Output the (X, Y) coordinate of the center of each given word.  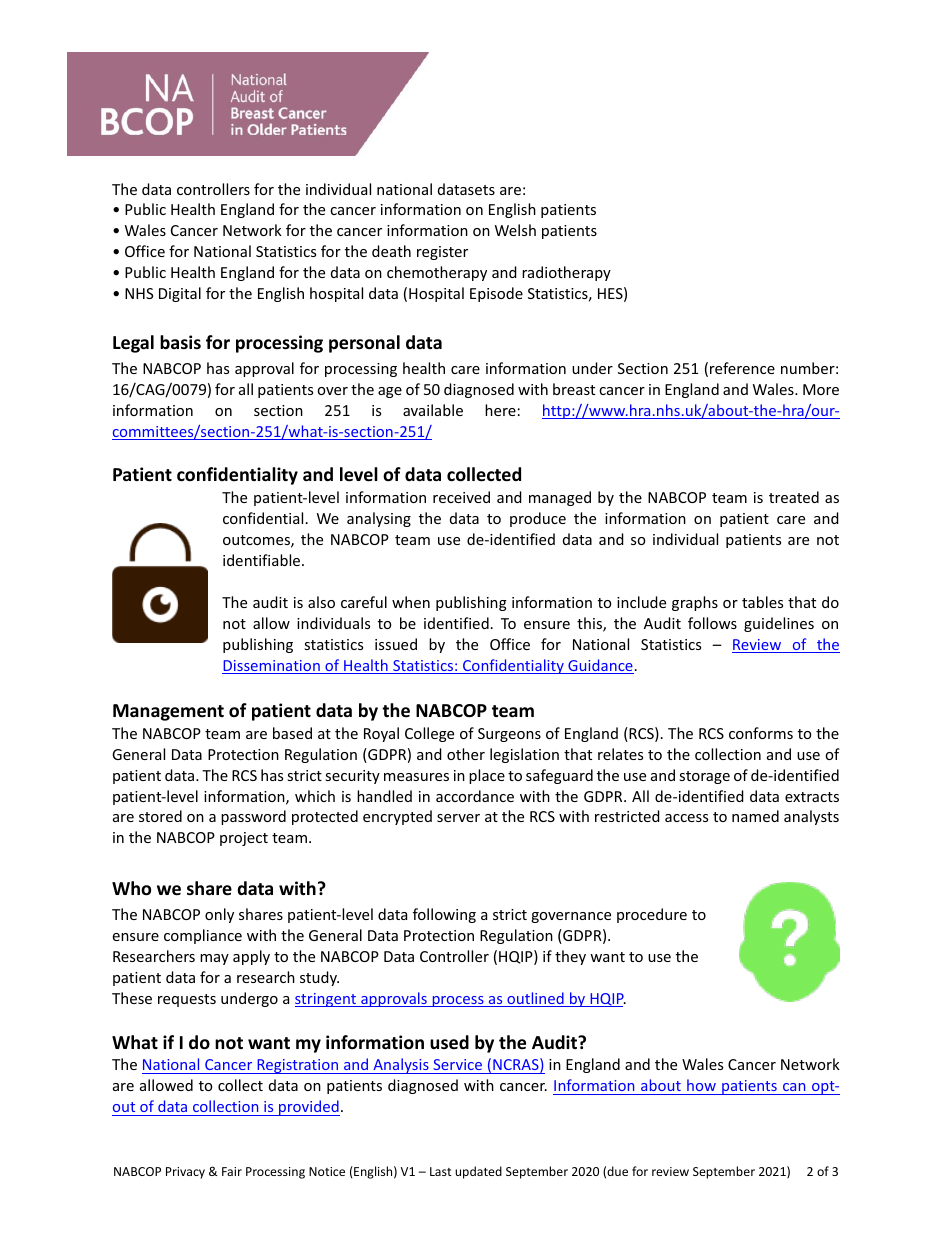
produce (538, 519)
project (244, 839)
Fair (232, 1171)
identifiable (263, 560)
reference (742, 368)
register (442, 253)
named (755, 816)
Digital (180, 294)
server (458, 818)
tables (762, 602)
